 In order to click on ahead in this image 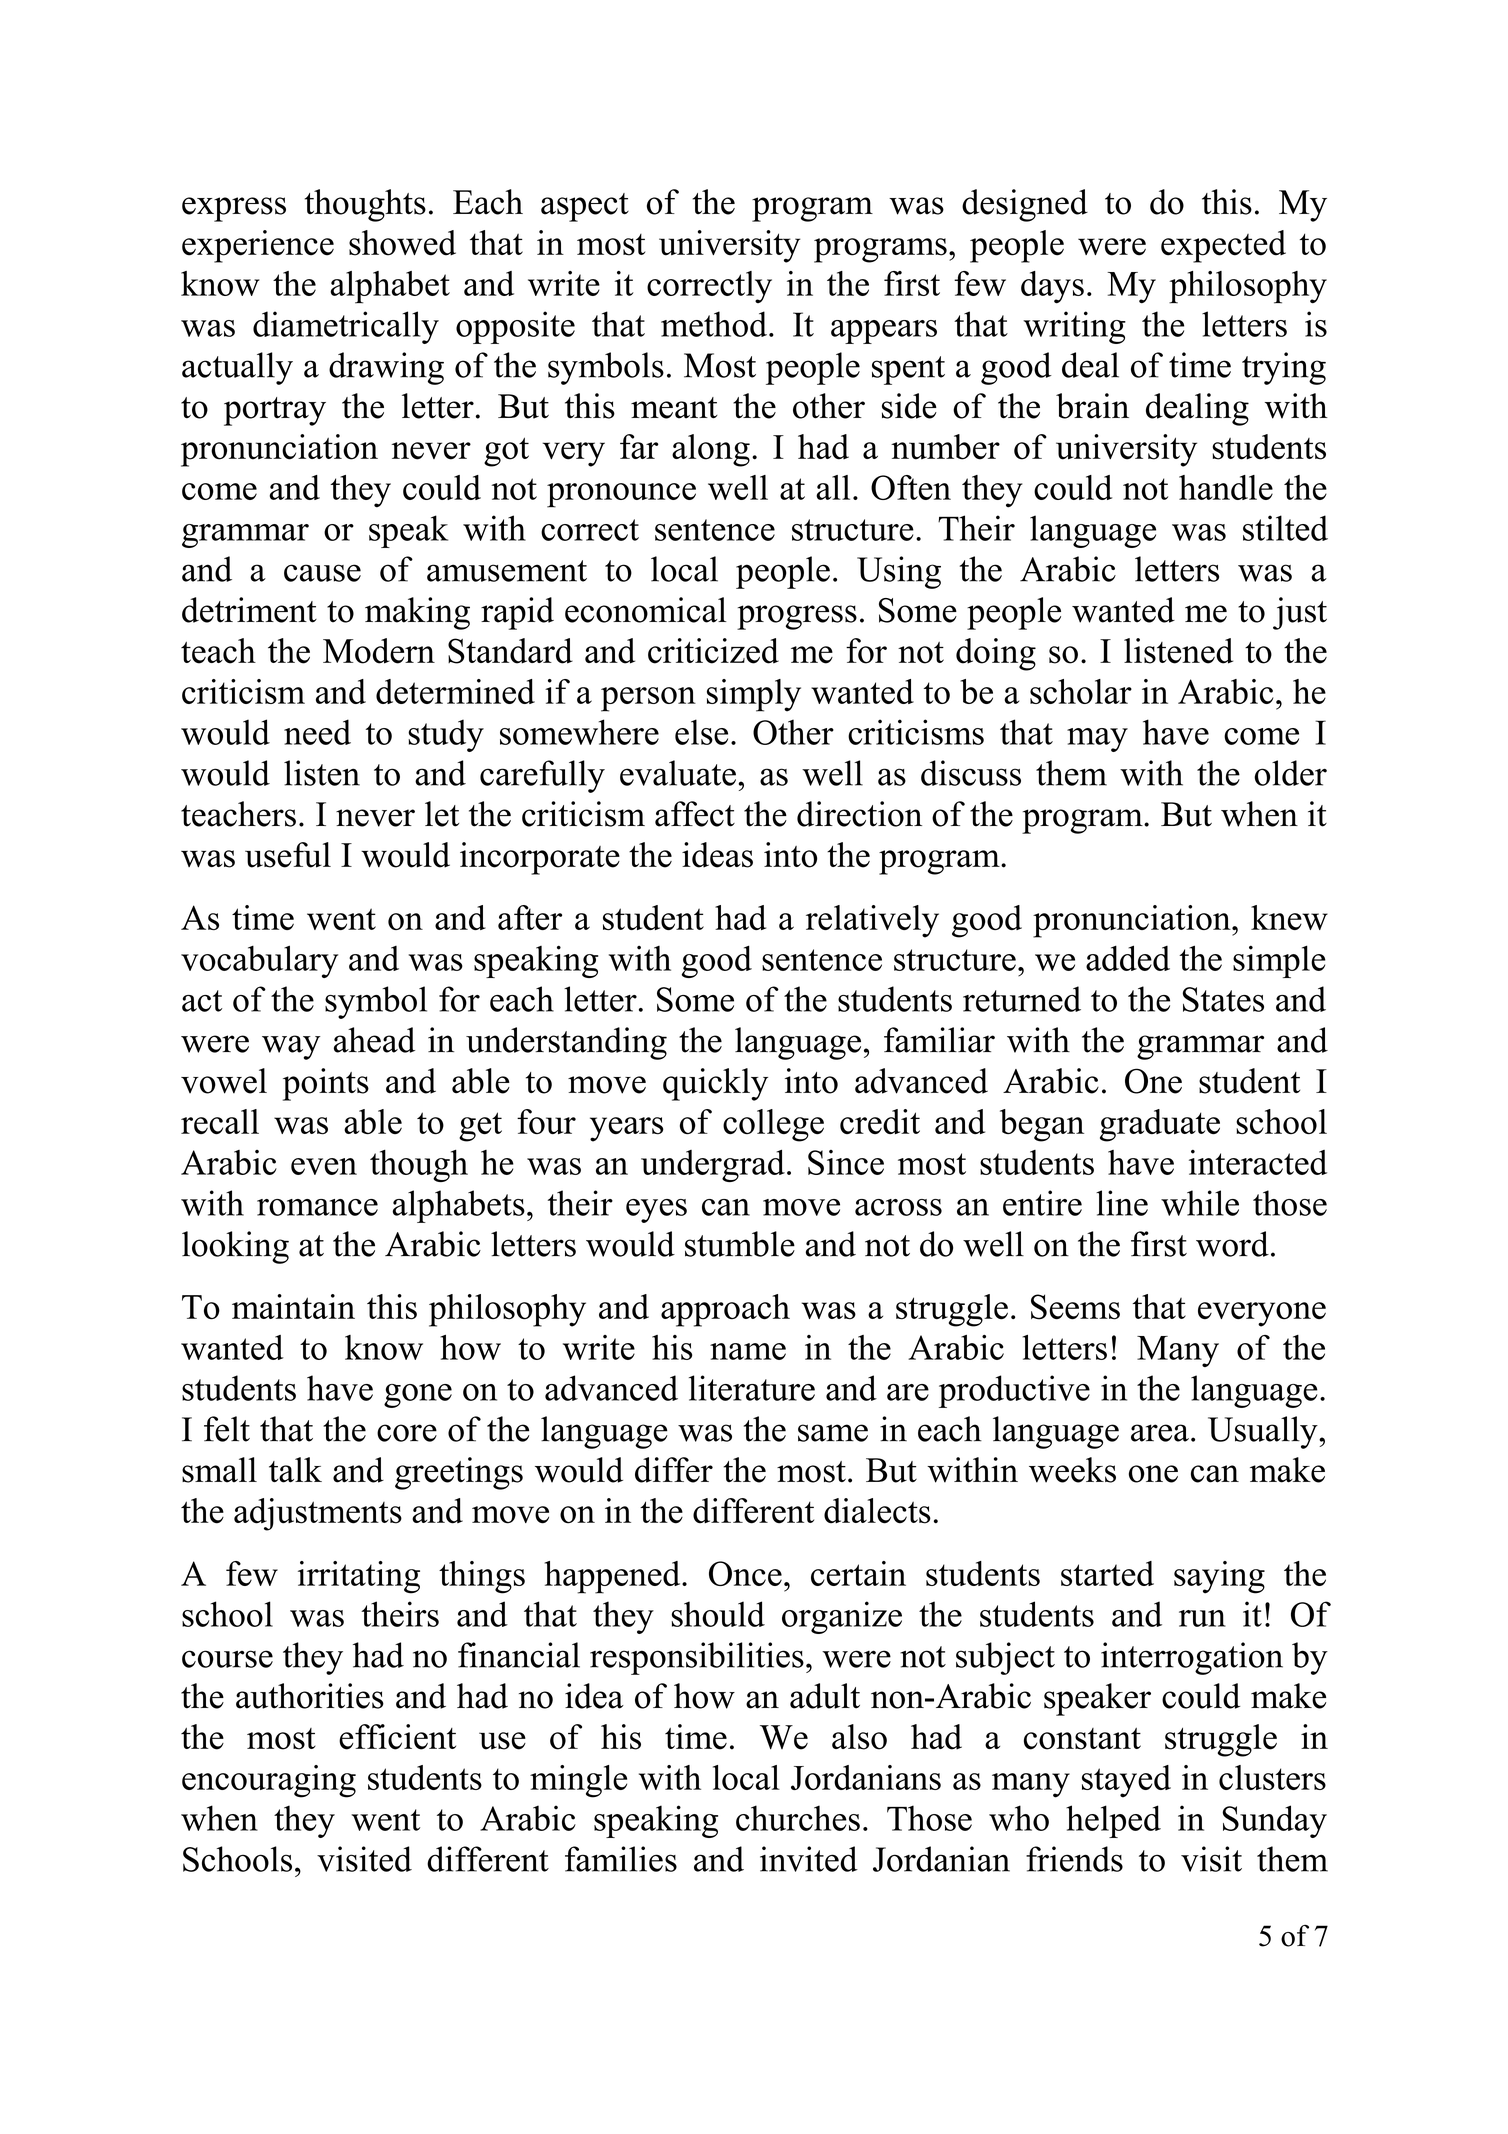, I will do `click(374, 1040)`.
